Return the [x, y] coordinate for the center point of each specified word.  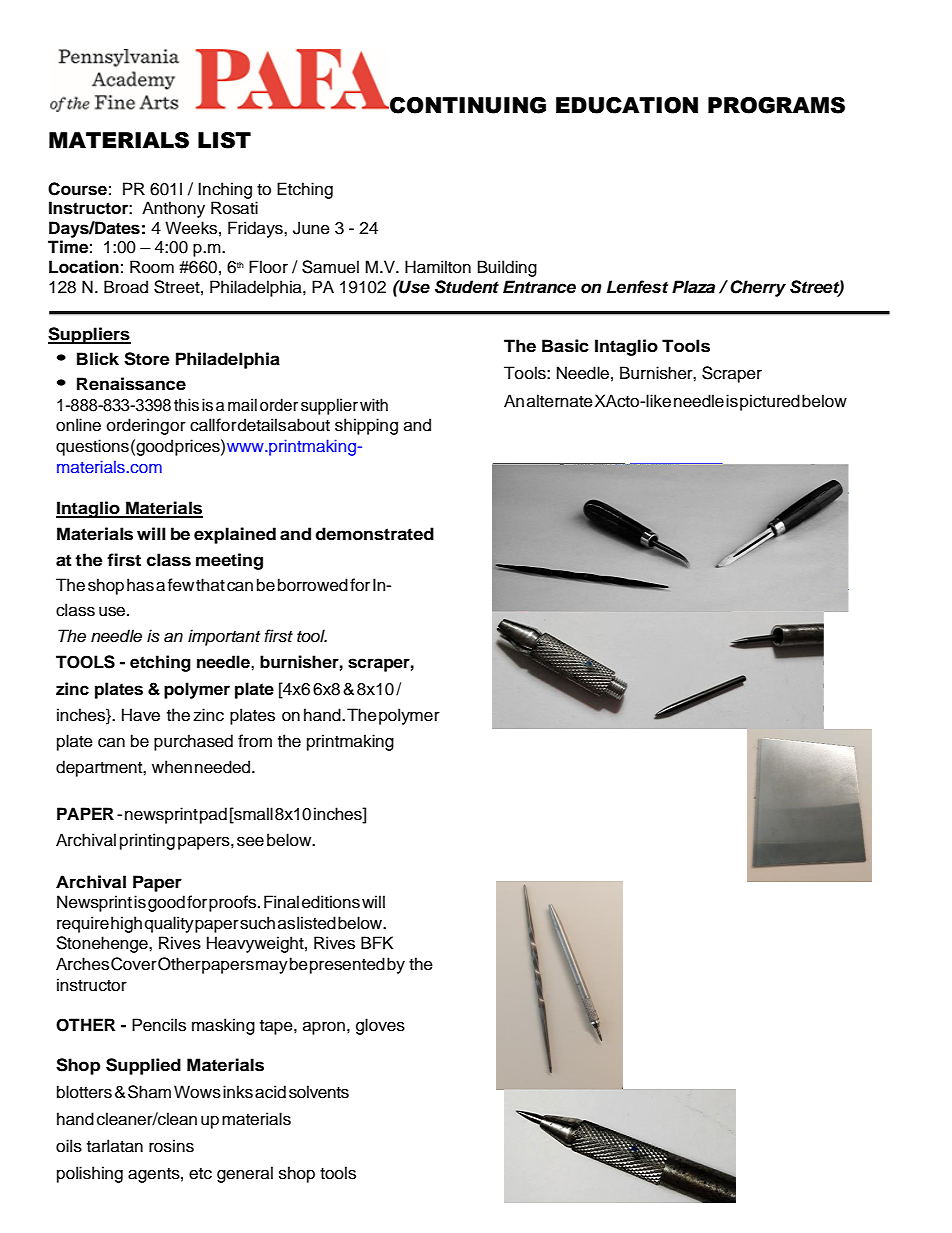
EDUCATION [627, 105]
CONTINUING [467, 105]
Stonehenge [103, 944]
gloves [380, 1026]
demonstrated [375, 534]
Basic [565, 346]
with [374, 404]
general [245, 1174]
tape [277, 1027]
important [224, 637]
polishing [90, 1174]
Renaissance [131, 384]
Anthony [173, 209]
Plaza [693, 287]
